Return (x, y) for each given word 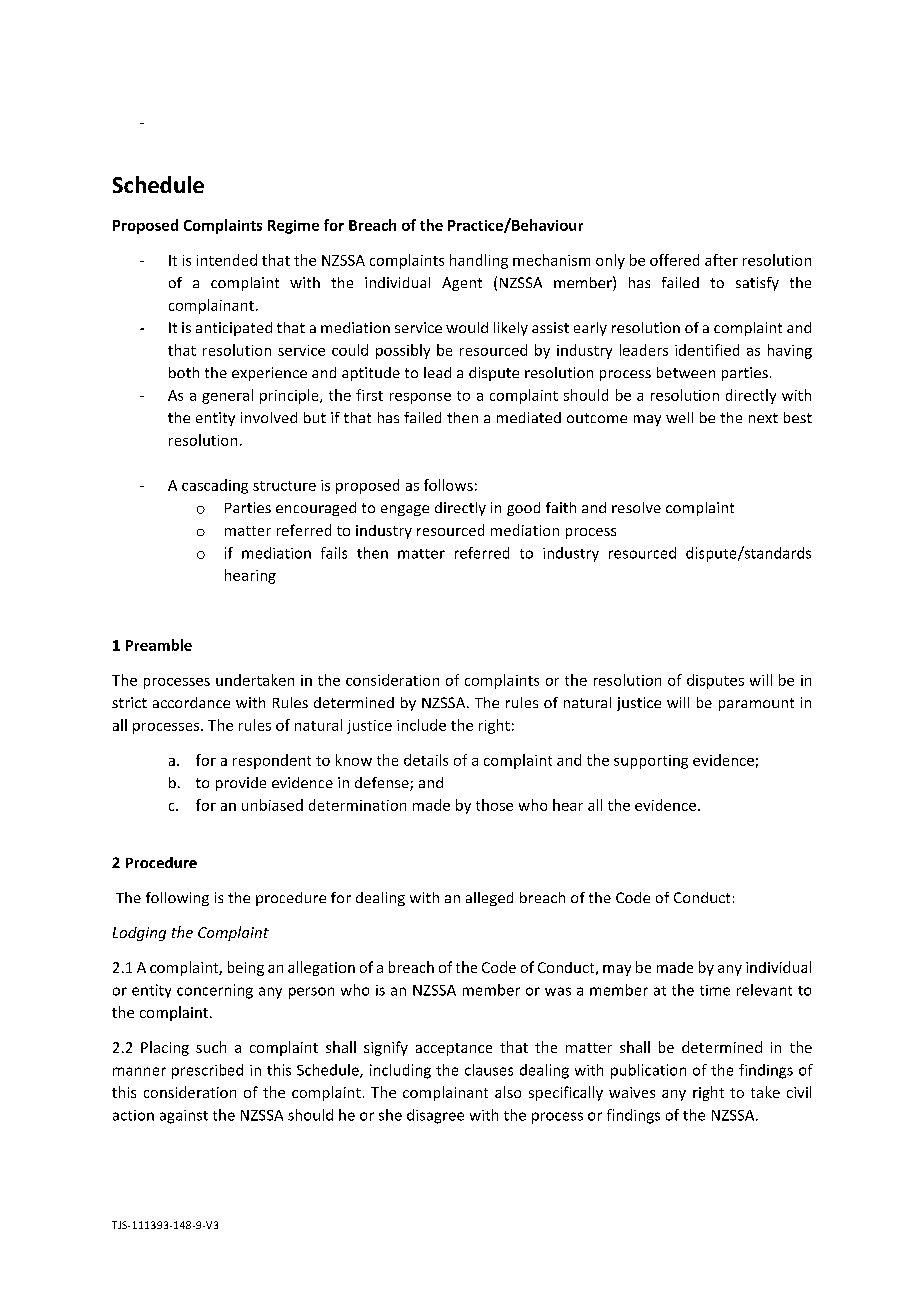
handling (479, 261)
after (721, 260)
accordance (191, 702)
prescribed (207, 1071)
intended (227, 260)
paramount (756, 704)
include (421, 725)
